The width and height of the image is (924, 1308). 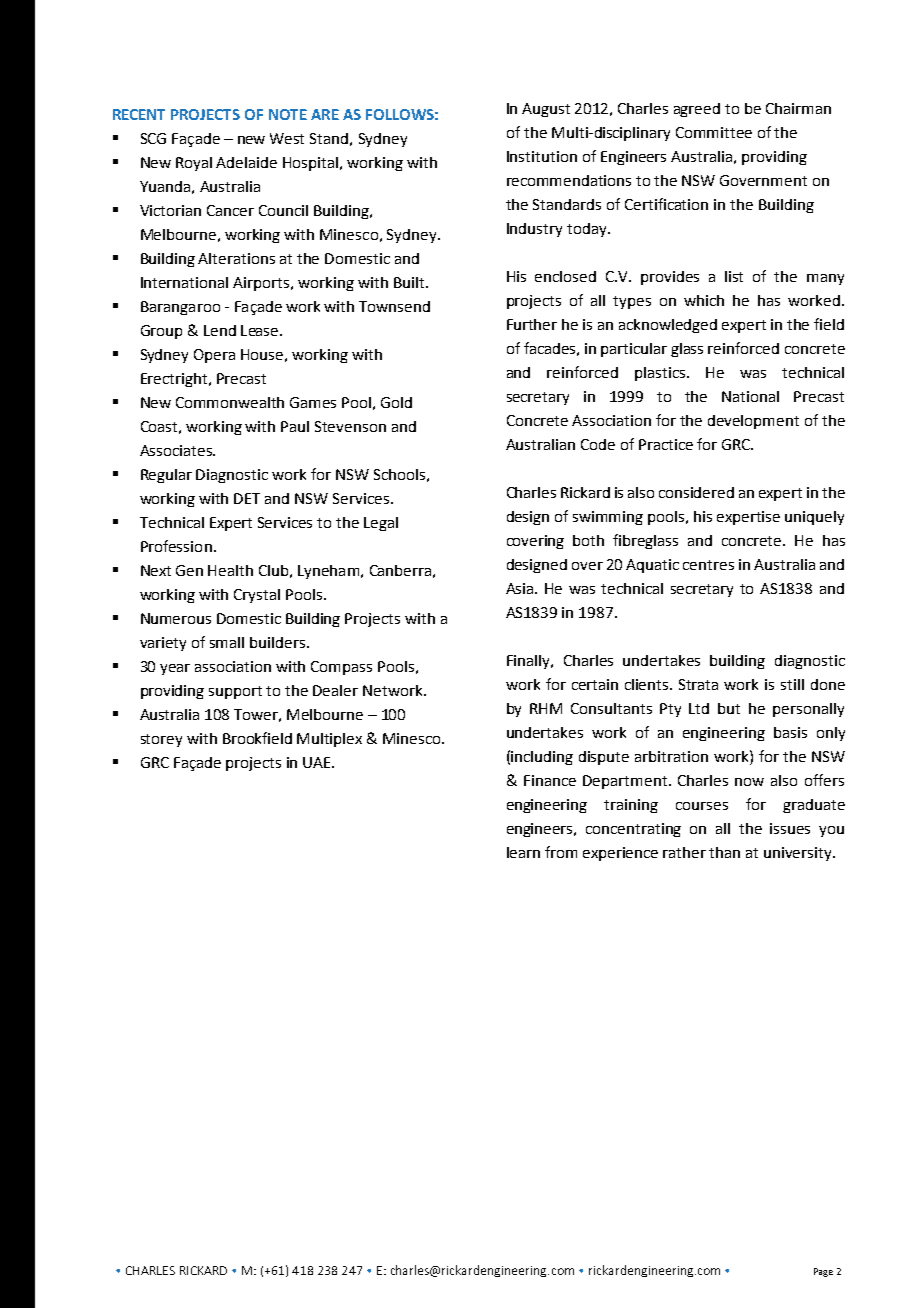 What do you see at coordinates (523, 852) in the image?
I see `learn` at bounding box center [523, 852].
